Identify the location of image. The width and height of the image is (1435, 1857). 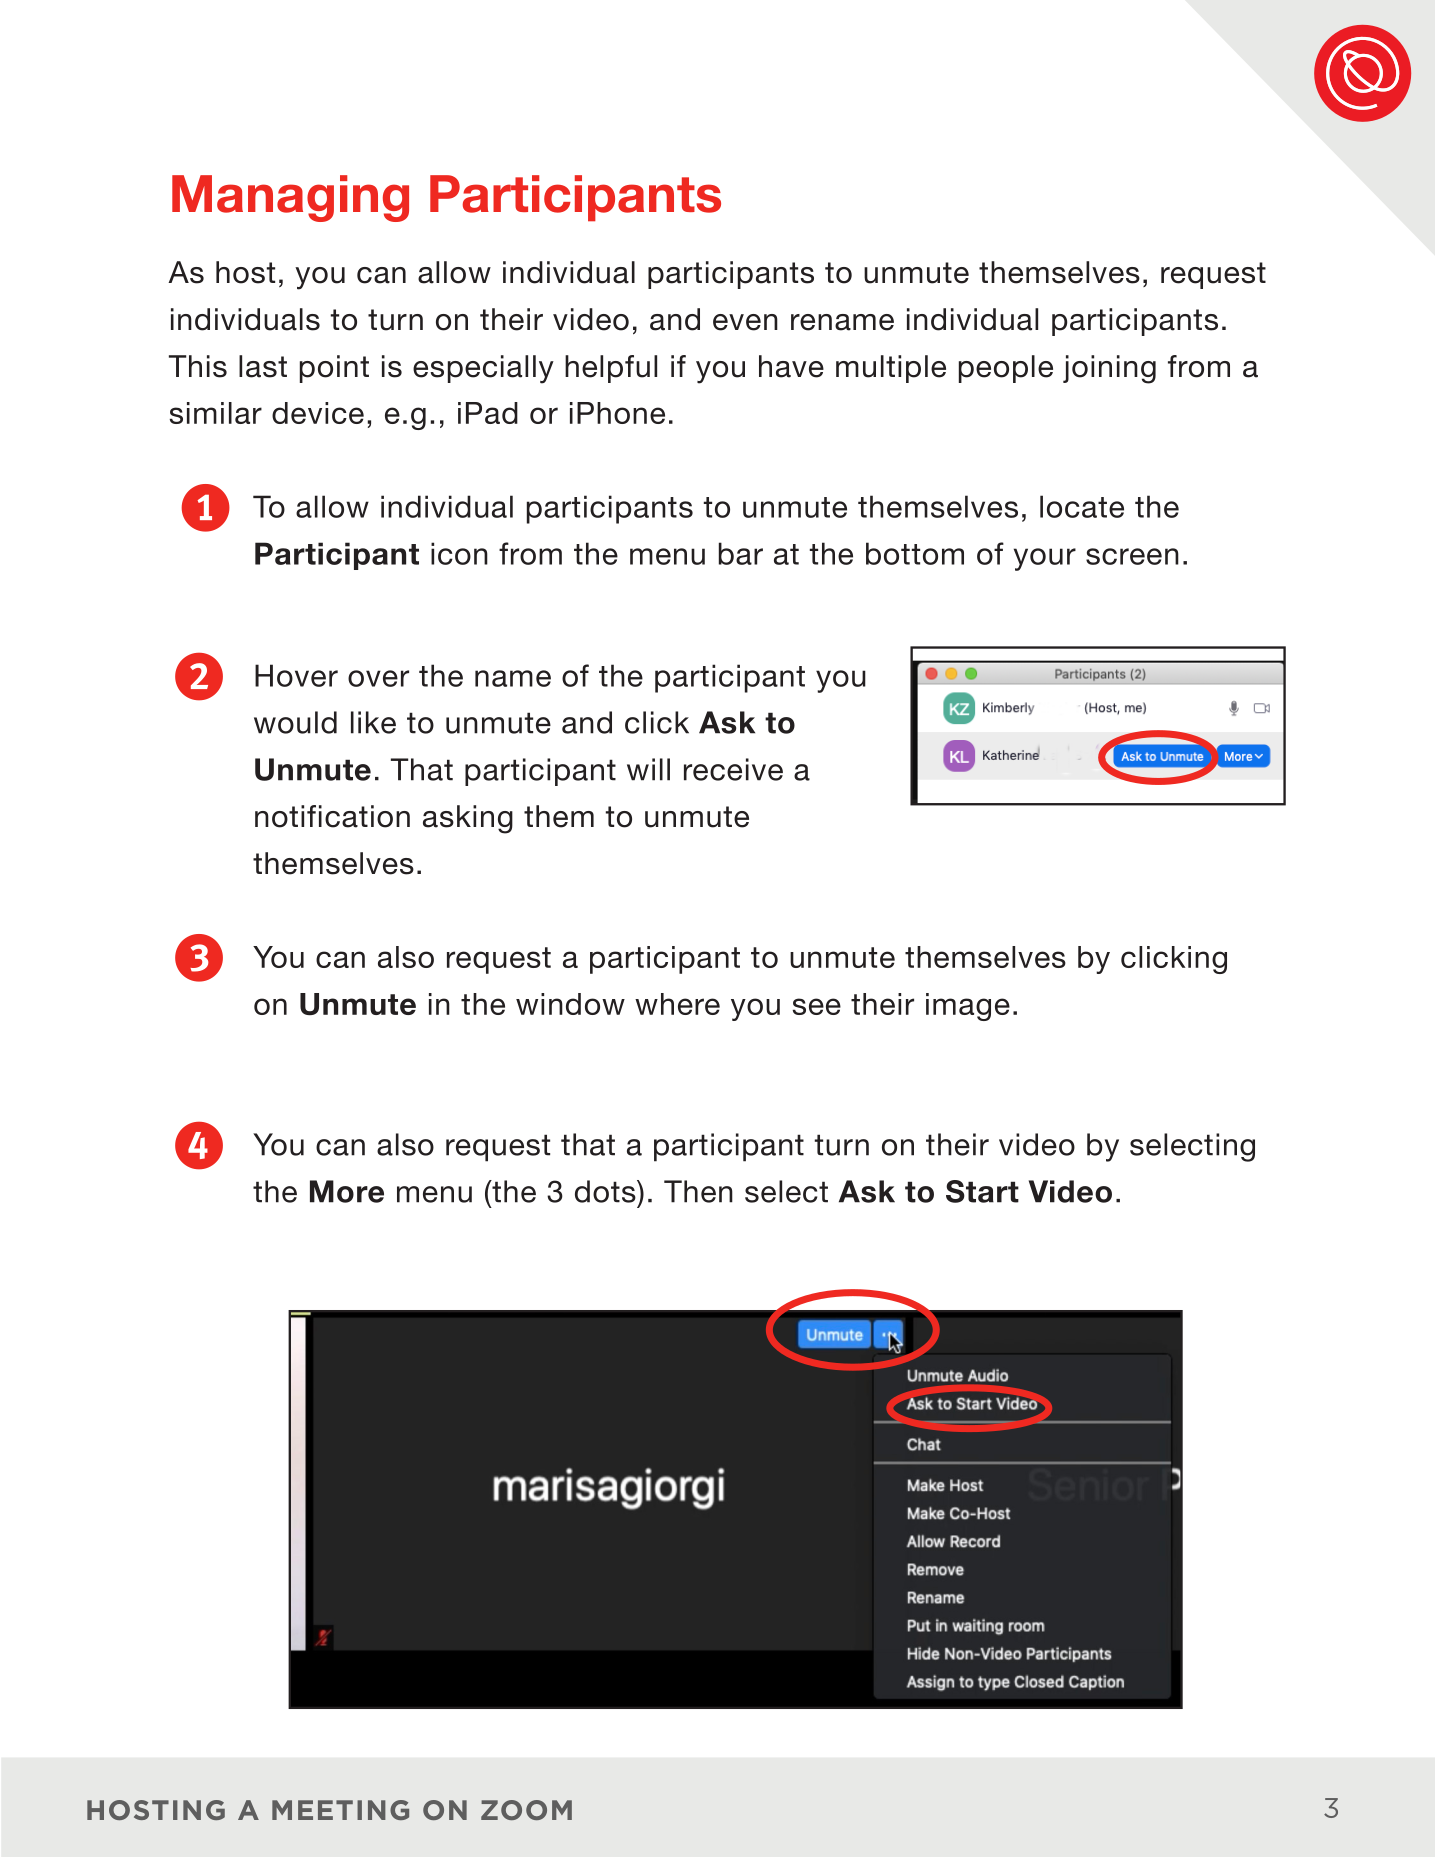
(968, 1007).
